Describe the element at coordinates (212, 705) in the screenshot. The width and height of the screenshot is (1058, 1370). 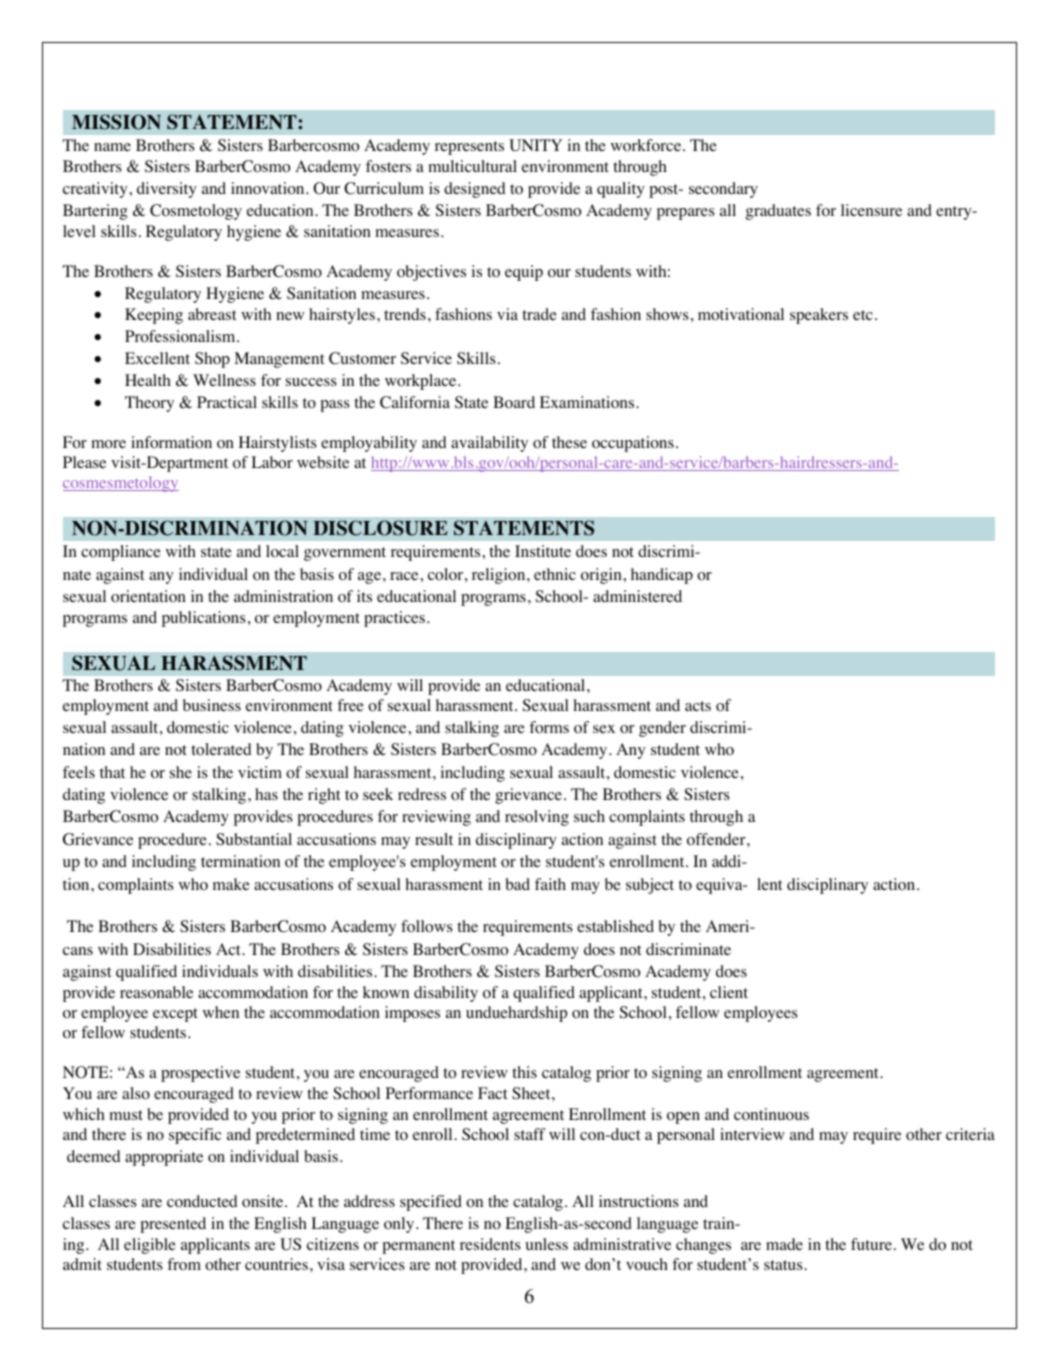
I see `business` at that location.
